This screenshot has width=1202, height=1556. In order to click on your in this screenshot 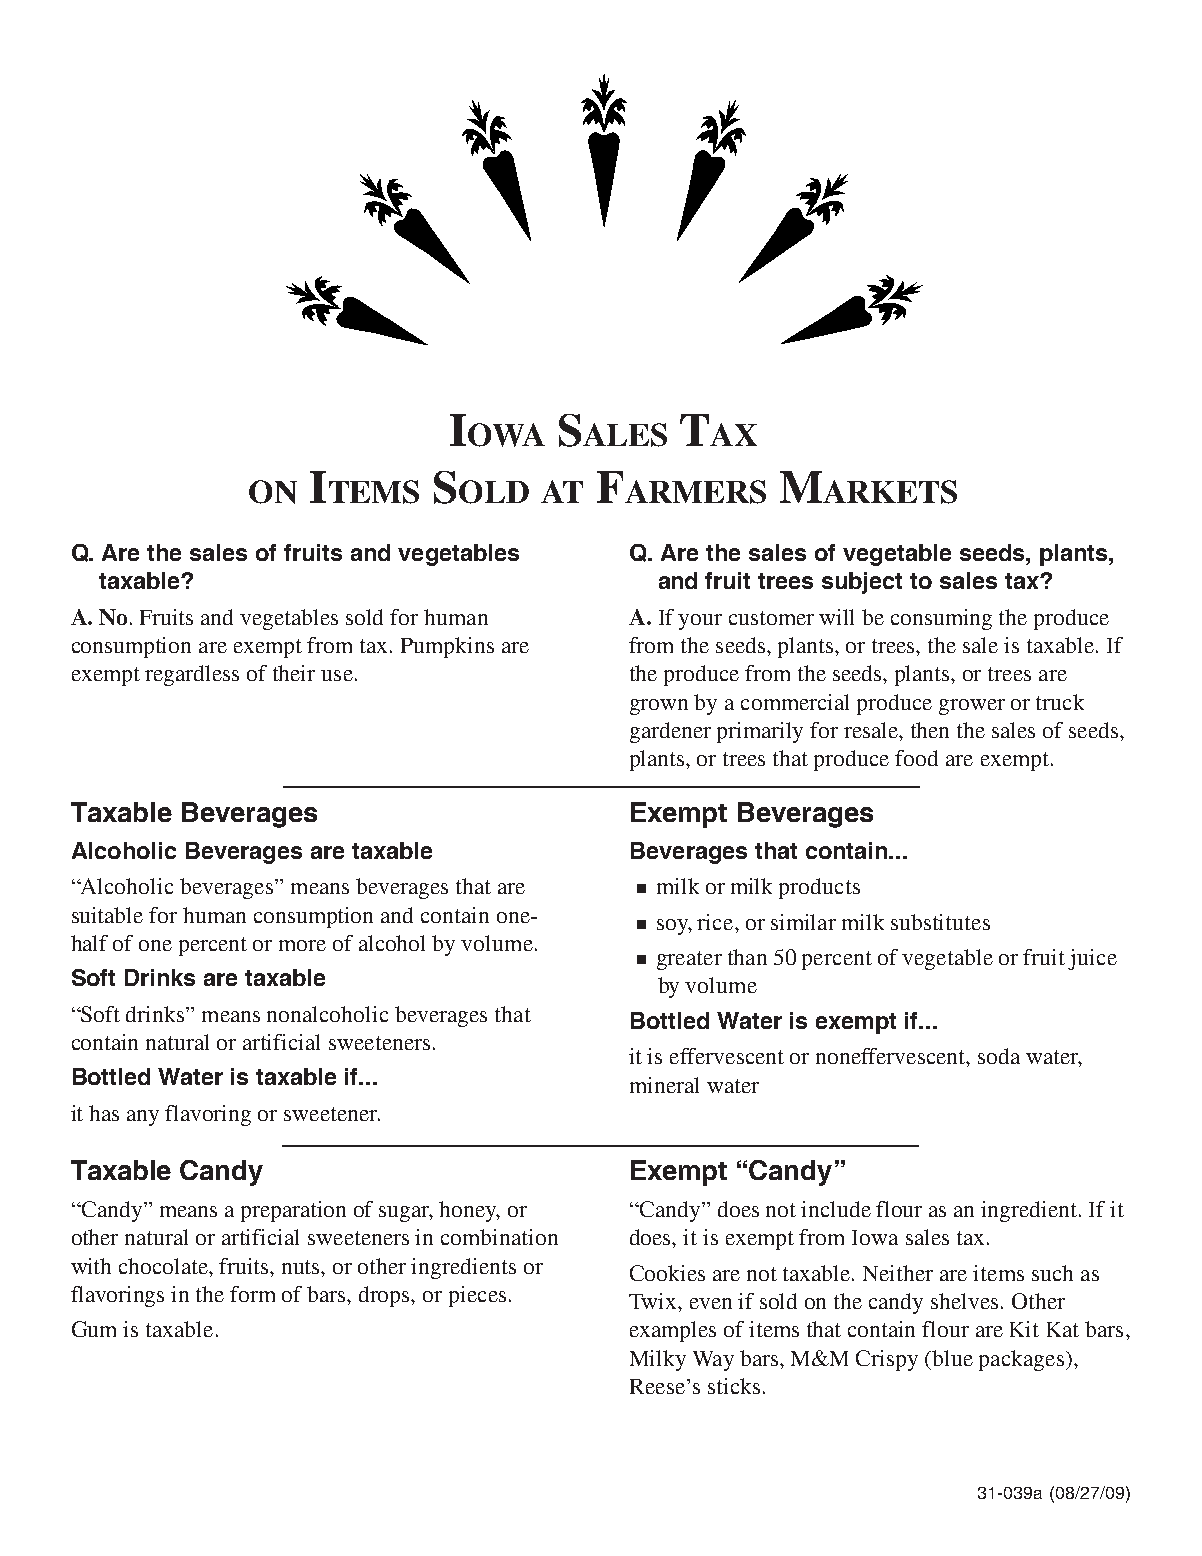, I will do `click(700, 622)`.
